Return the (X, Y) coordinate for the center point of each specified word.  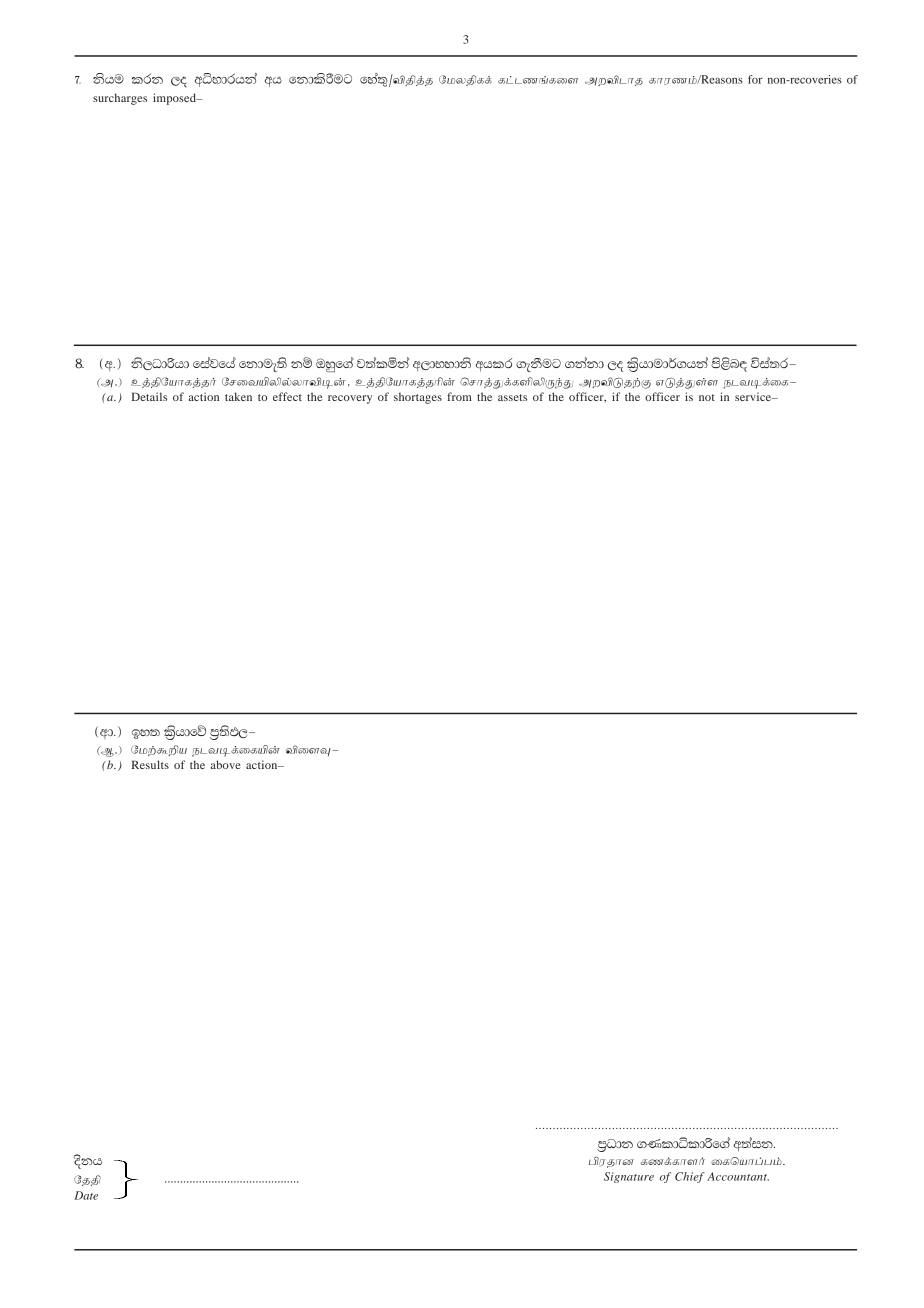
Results (150, 764)
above (226, 764)
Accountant (738, 1176)
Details (149, 396)
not (707, 397)
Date (86, 1195)
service (754, 396)
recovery (350, 399)
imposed (175, 99)
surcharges (120, 99)
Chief (690, 1177)
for (755, 79)
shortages (418, 398)
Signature (629, 1177)
